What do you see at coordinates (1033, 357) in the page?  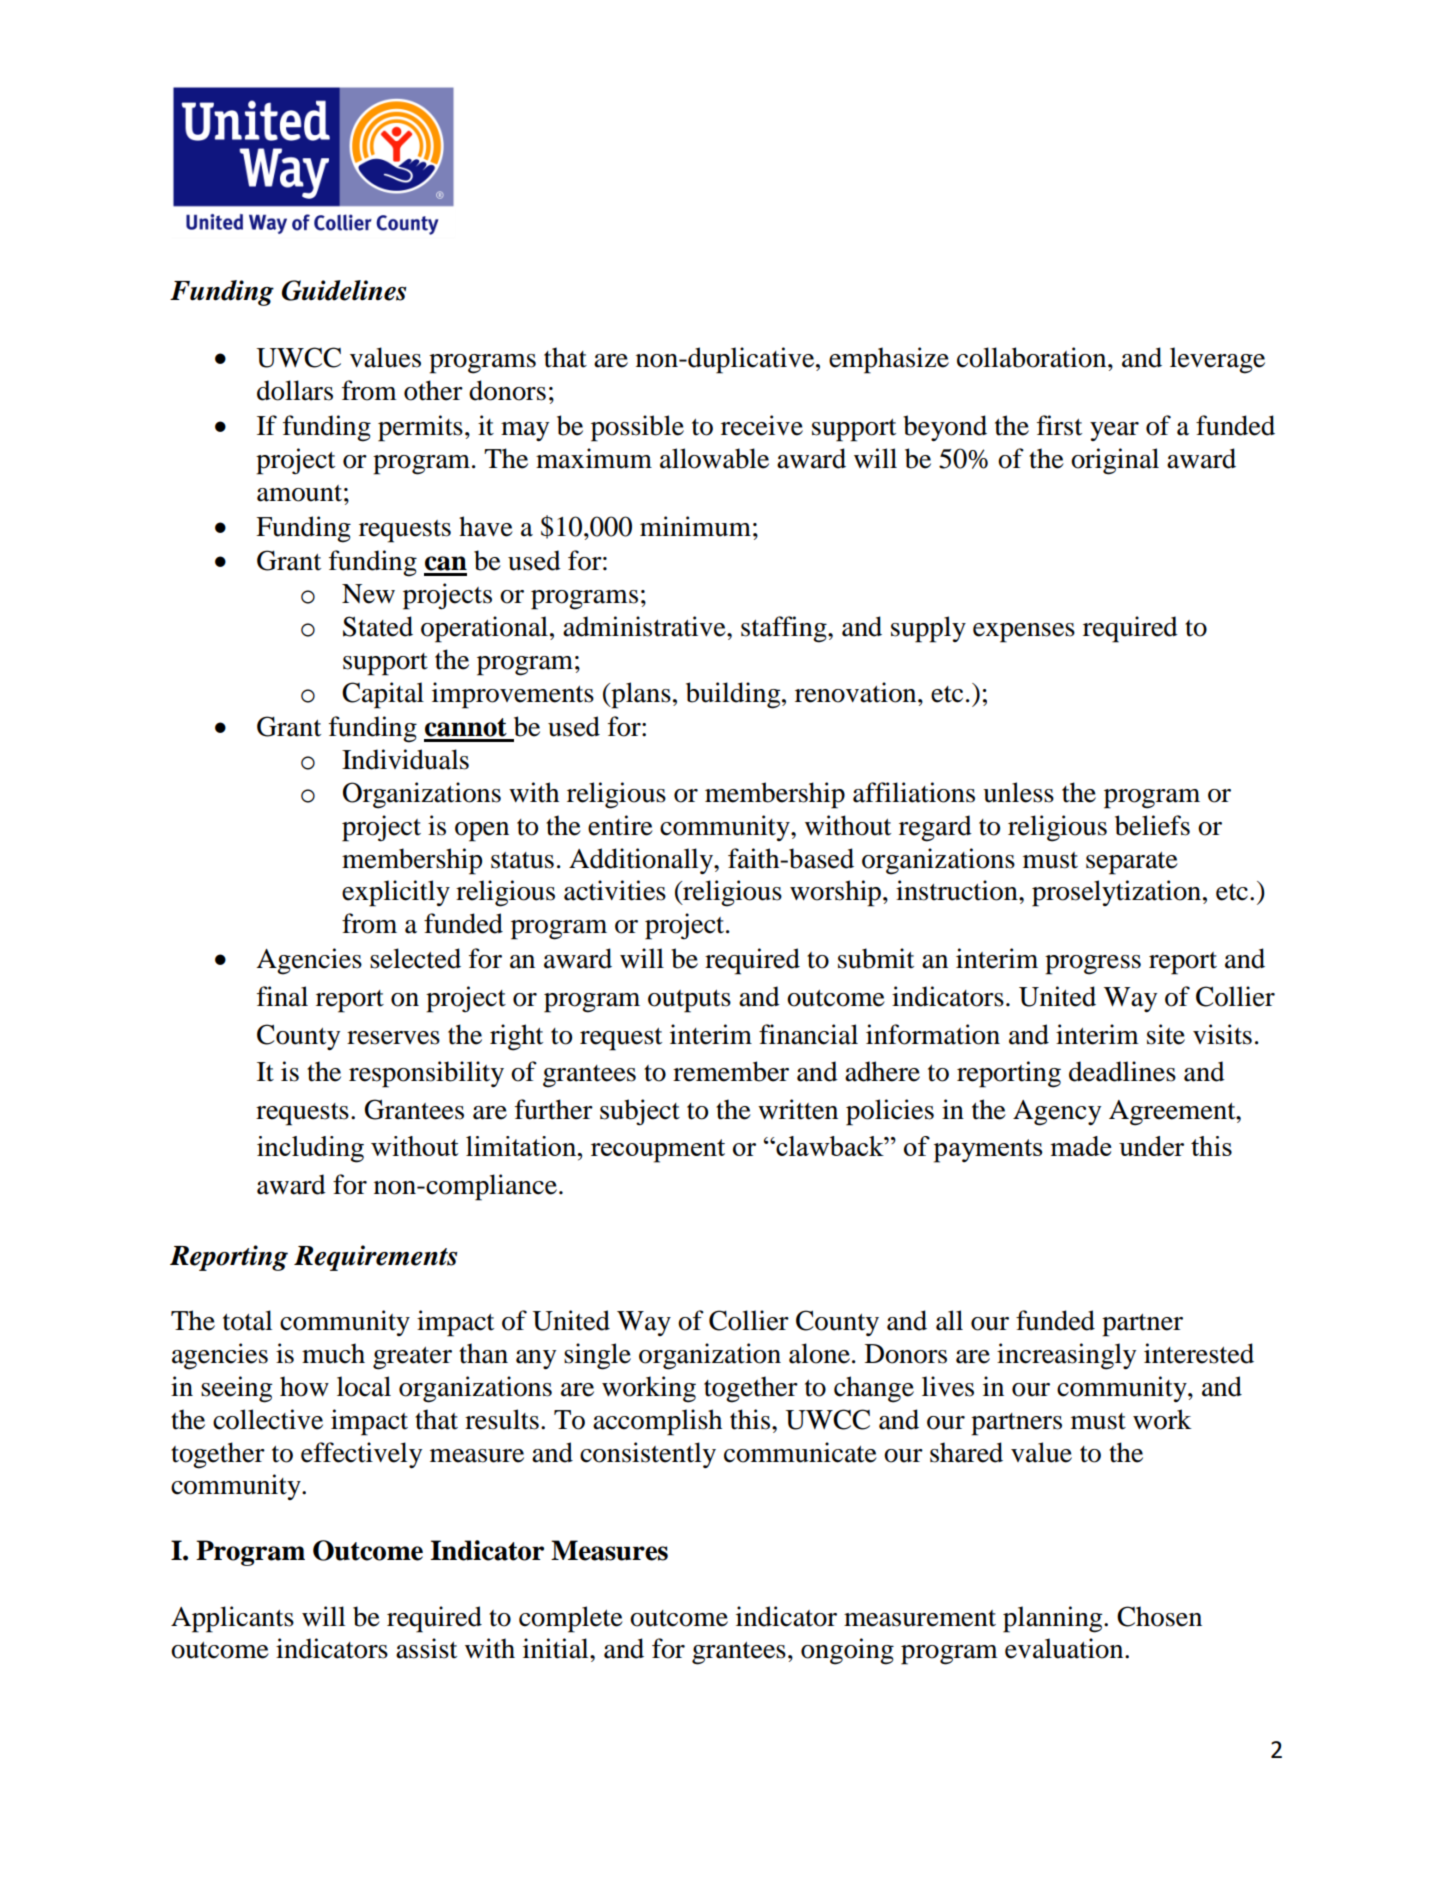 I see `collaboration` at bounding box center [1033, 357].
